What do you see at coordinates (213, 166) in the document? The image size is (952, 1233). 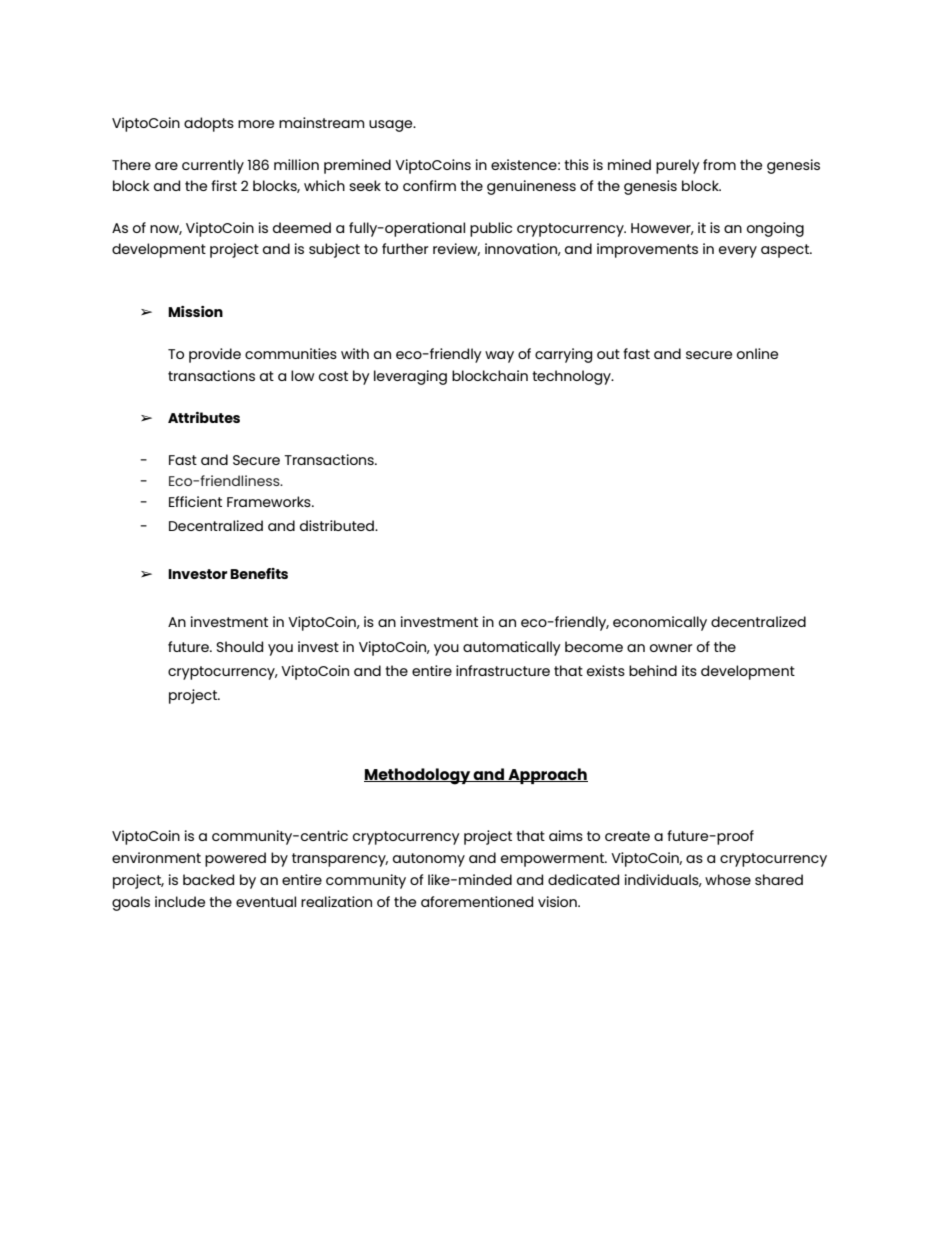 I see `currently` at bounding box center [213, 166].
